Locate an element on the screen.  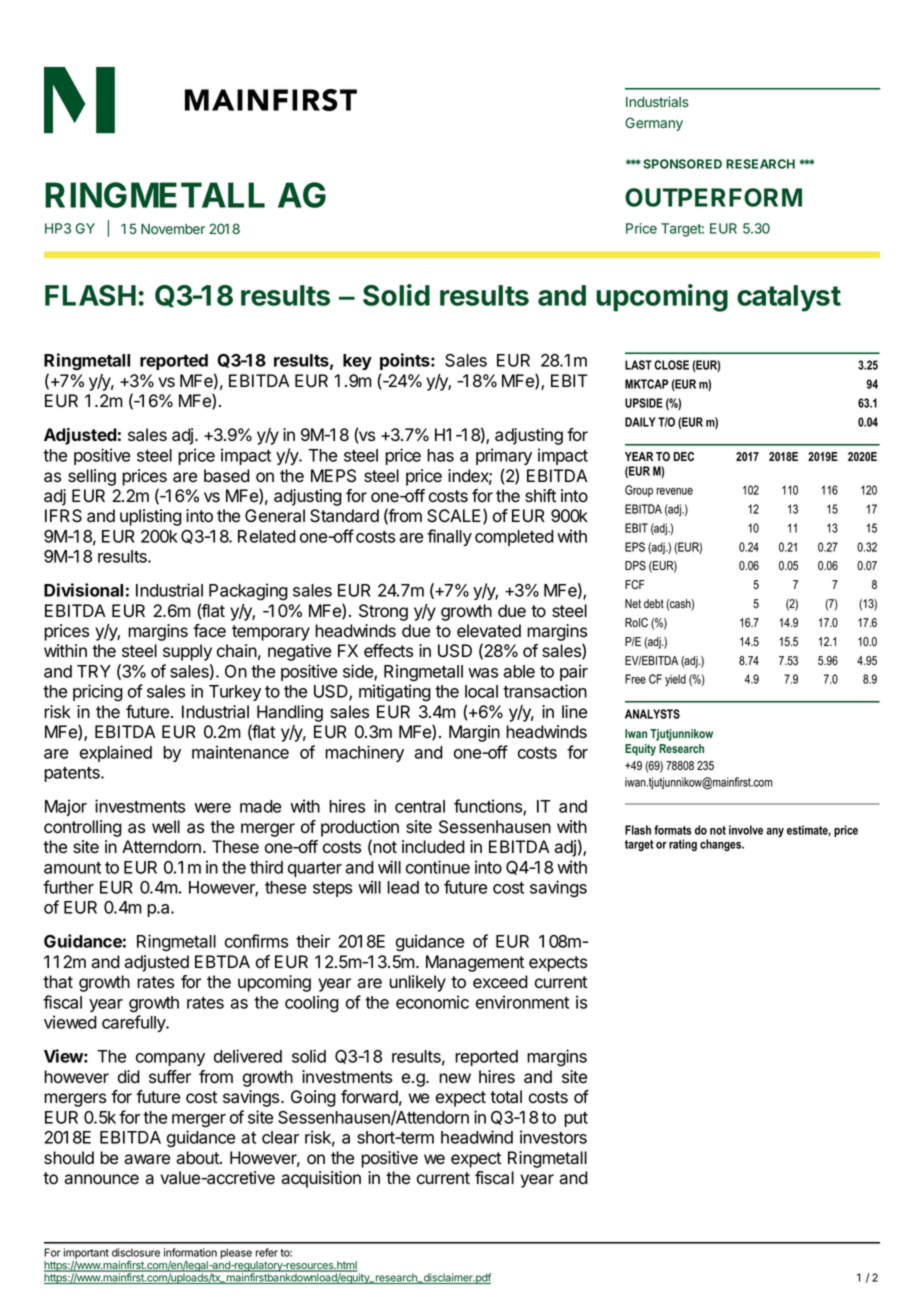
disclosure is located at coordinates (136, 1252).
